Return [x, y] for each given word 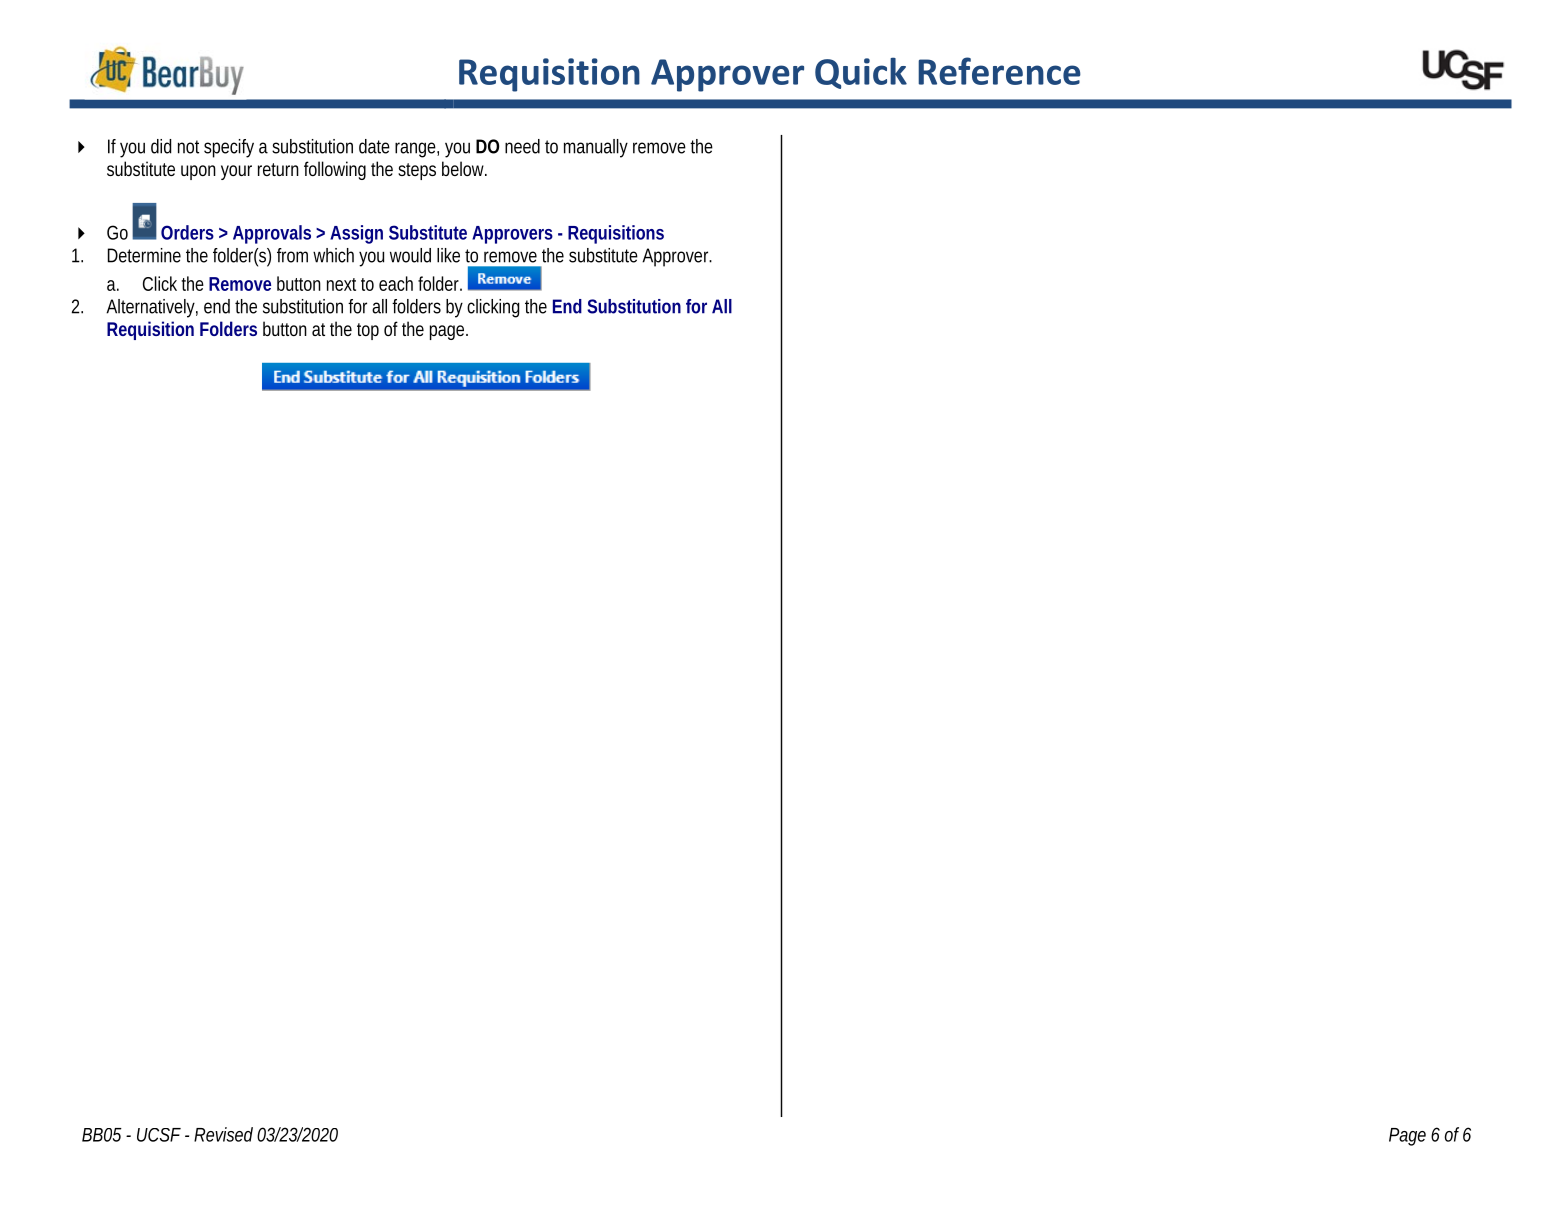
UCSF [159, 1135]
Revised [223, 1134]
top [368, 331]
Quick [861, 73]
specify [229, 148]
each [396, 283]
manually [596, 148]
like [448, 255]
